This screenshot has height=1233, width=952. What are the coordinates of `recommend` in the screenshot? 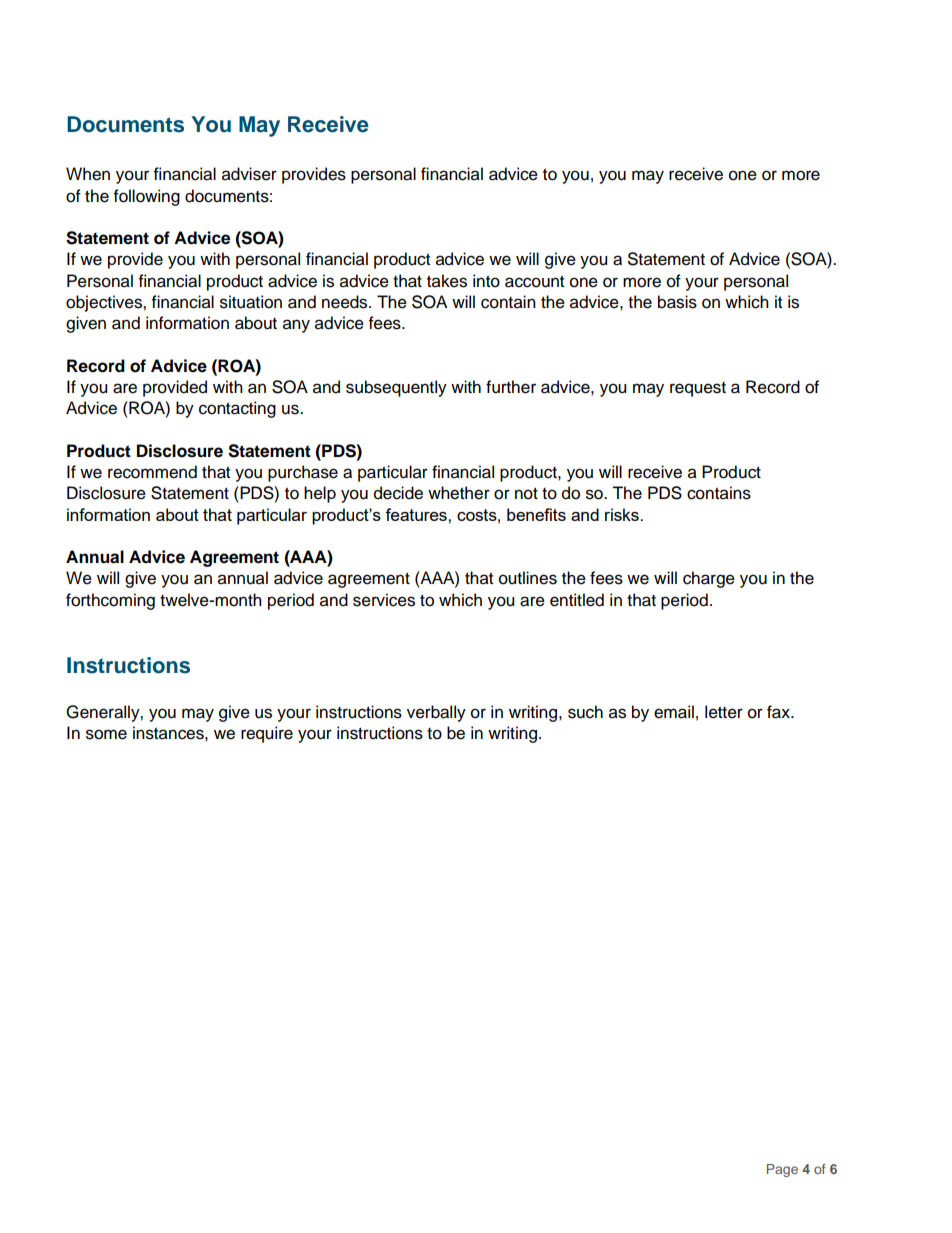 It's located at (152, 472).
